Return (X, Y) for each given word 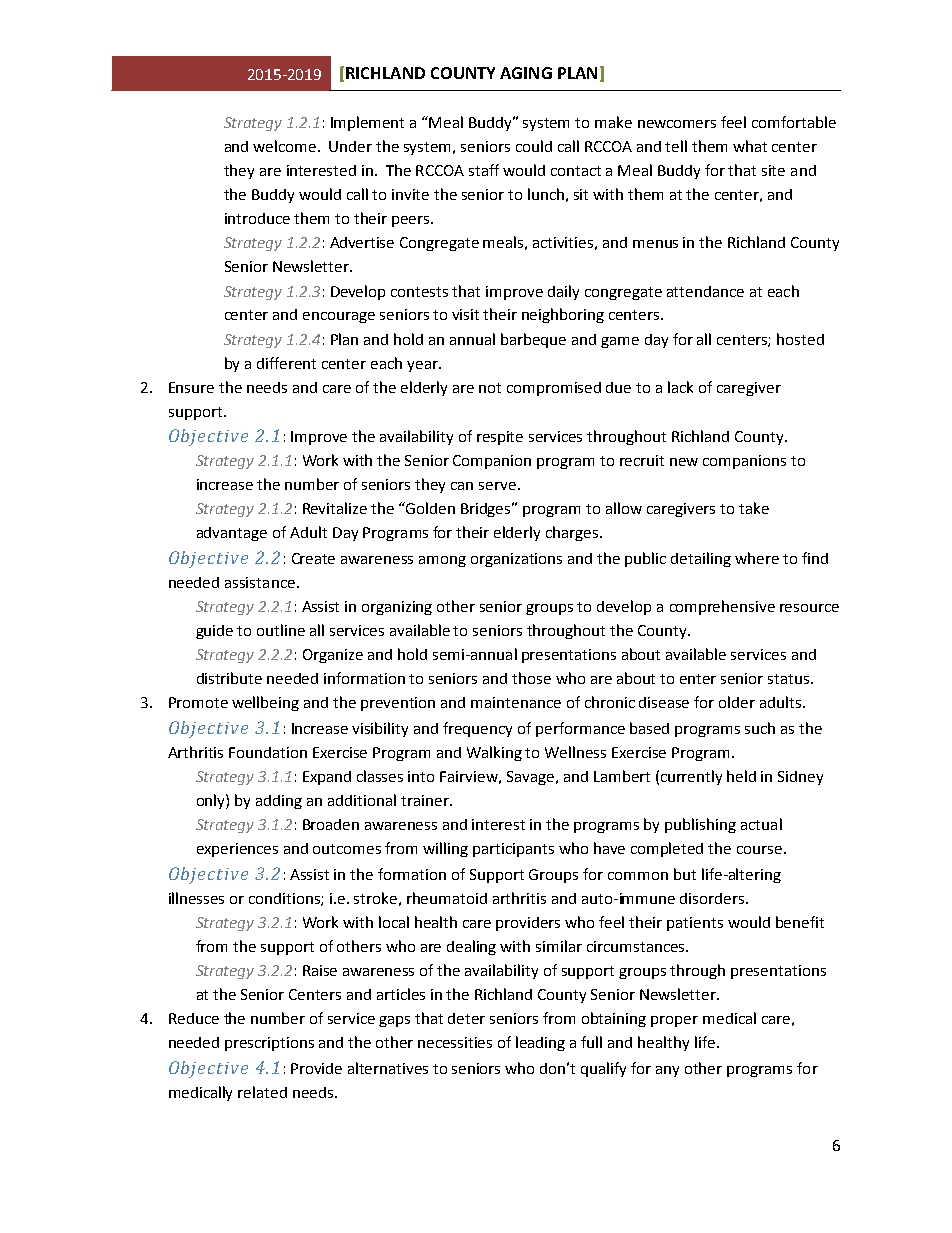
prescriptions (269, 1044)
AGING (526, 73)
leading (540, 1043)
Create (313, 558)
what (750, 146)
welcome (286, 146)
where (757, 558)
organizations (516, 560)
